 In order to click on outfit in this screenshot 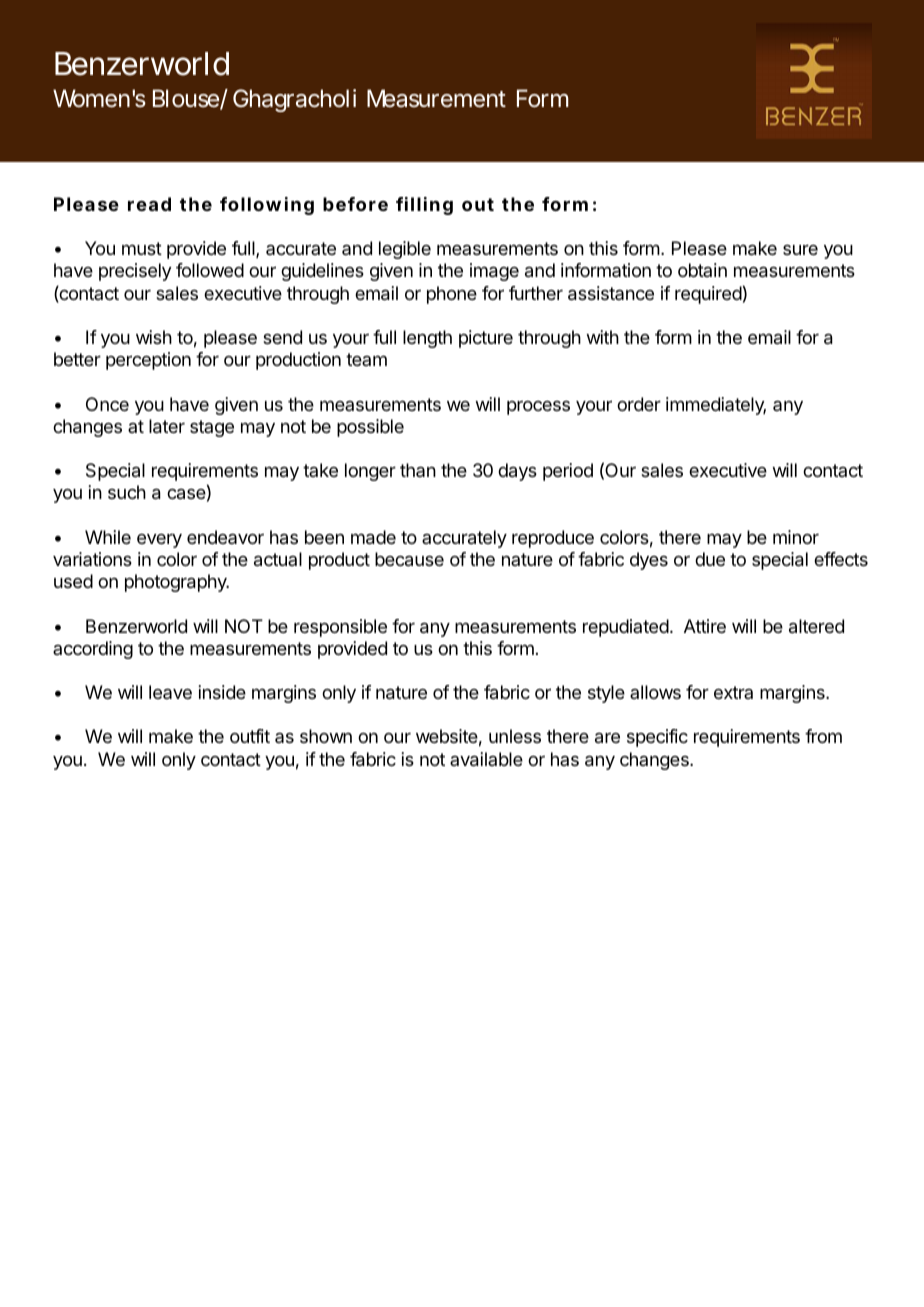, I will do `click(250, 736)`.
